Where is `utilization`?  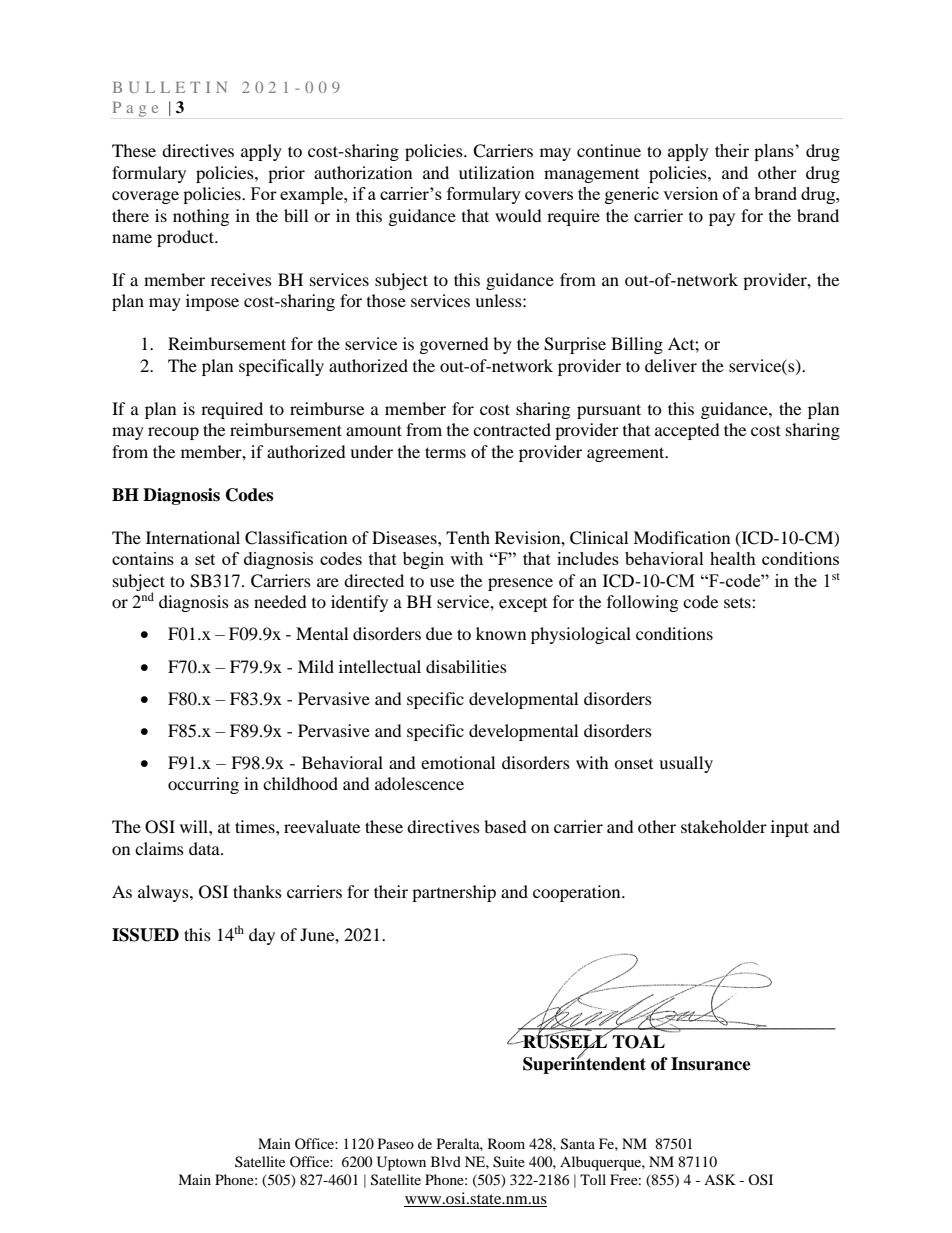
utilization is located at coordinates (496, 172).
